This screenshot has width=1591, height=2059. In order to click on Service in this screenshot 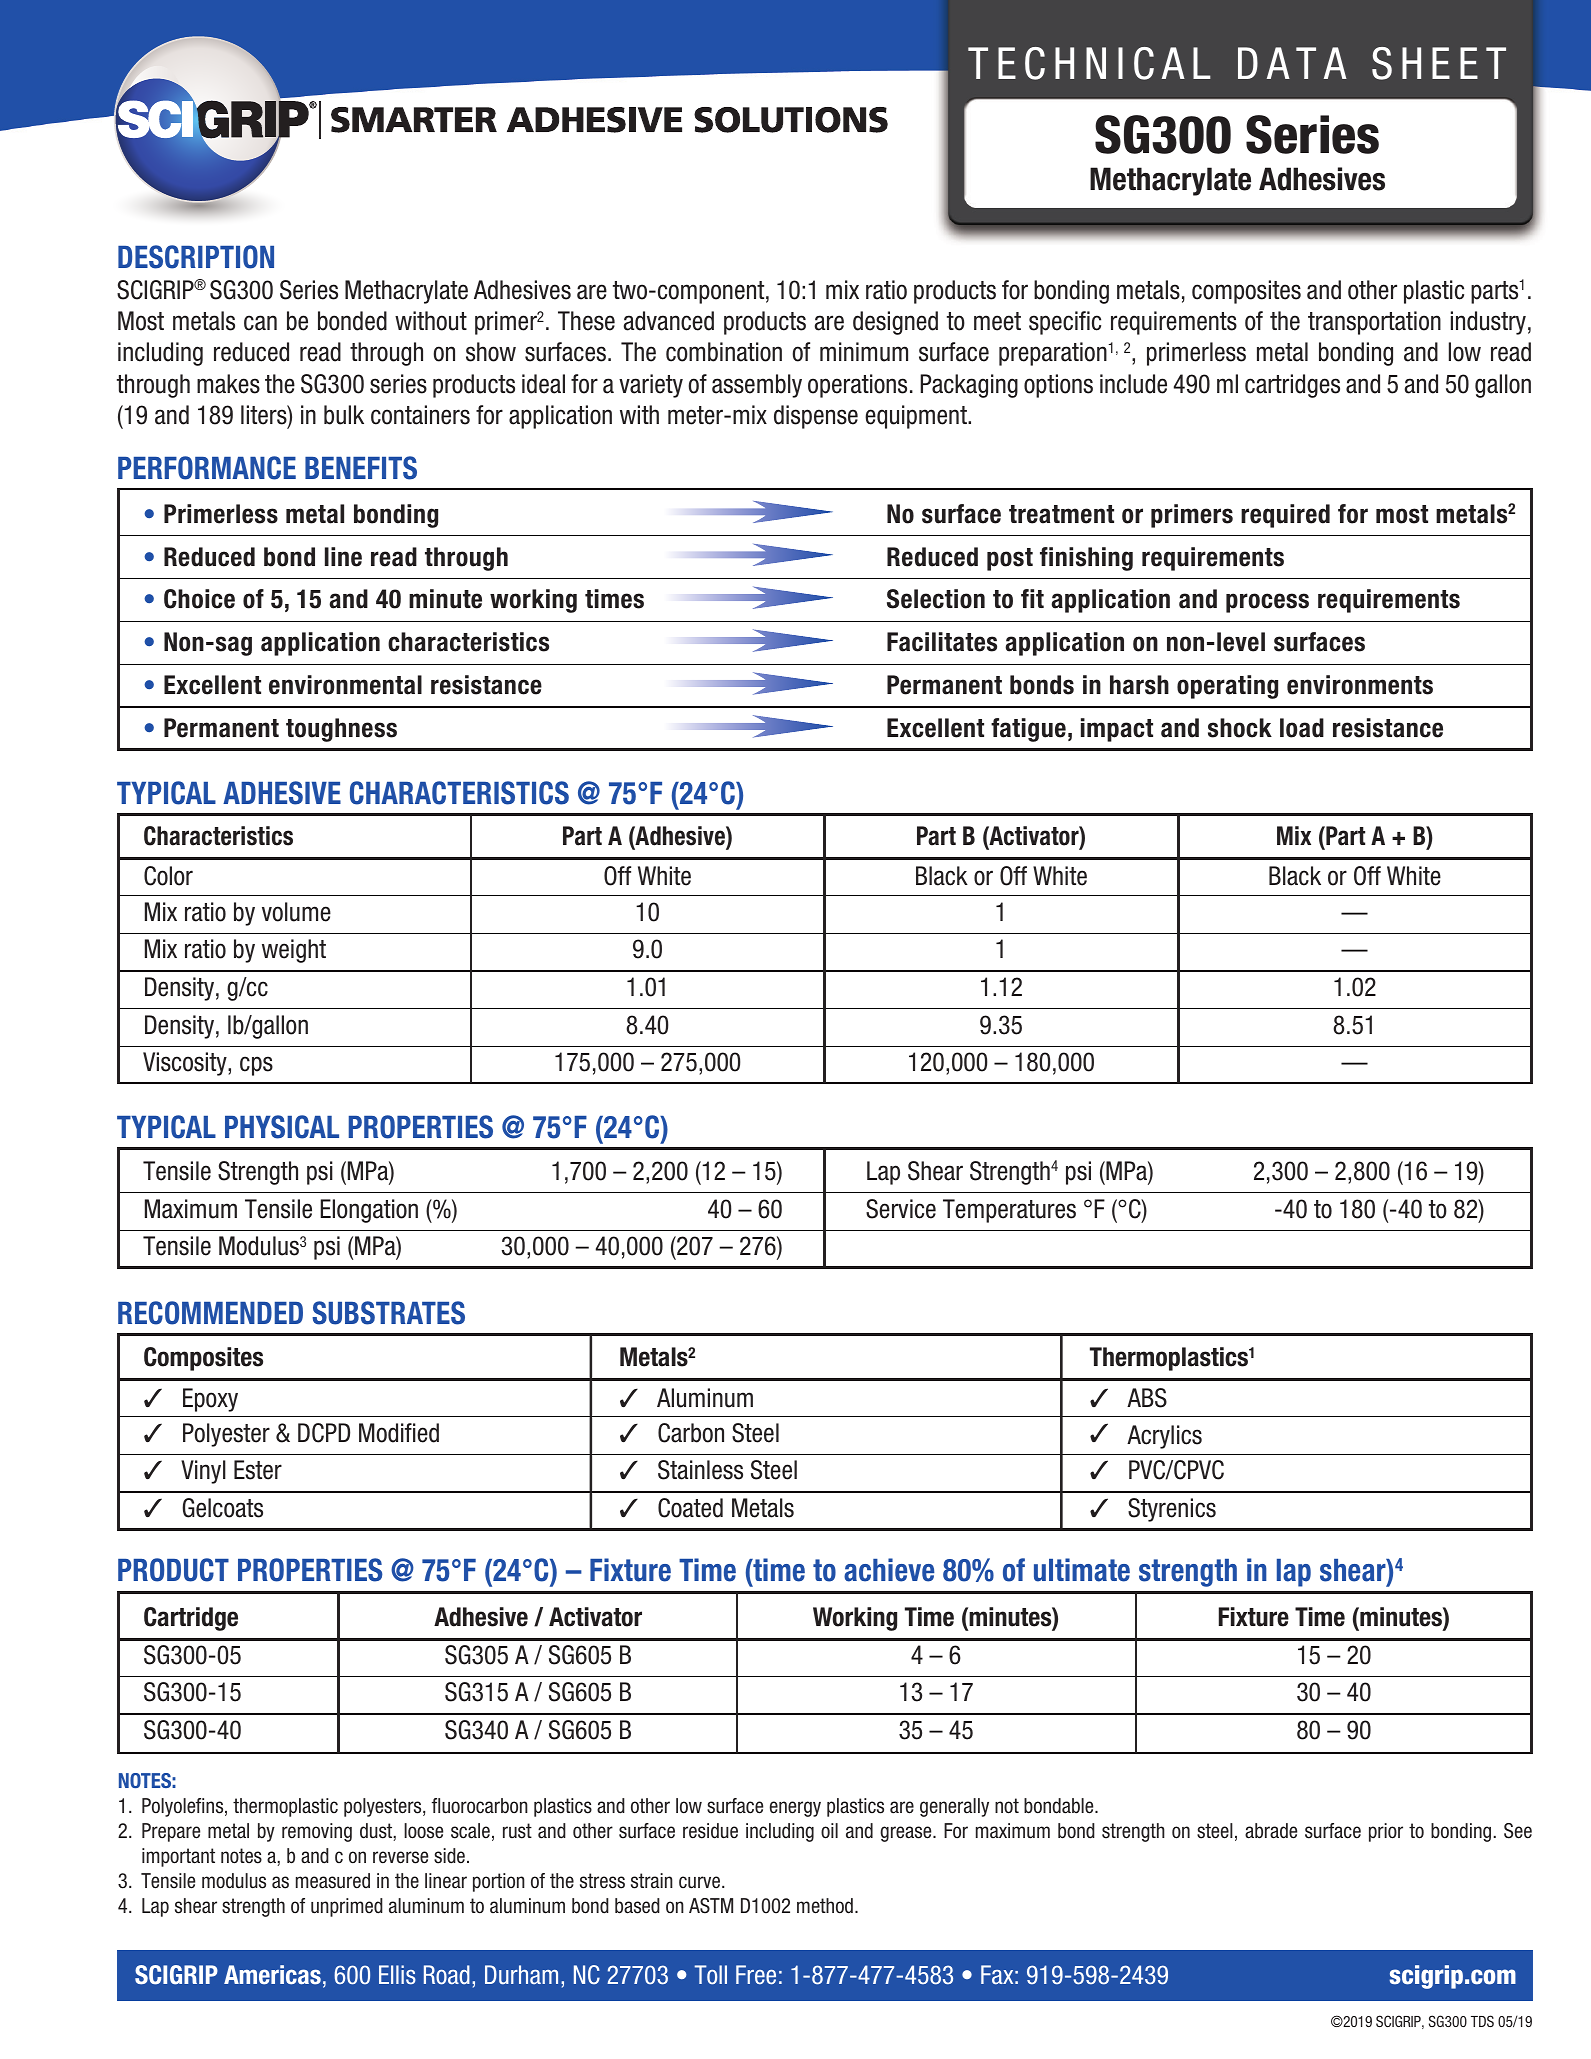, I will do `click(901, 1209)`.
